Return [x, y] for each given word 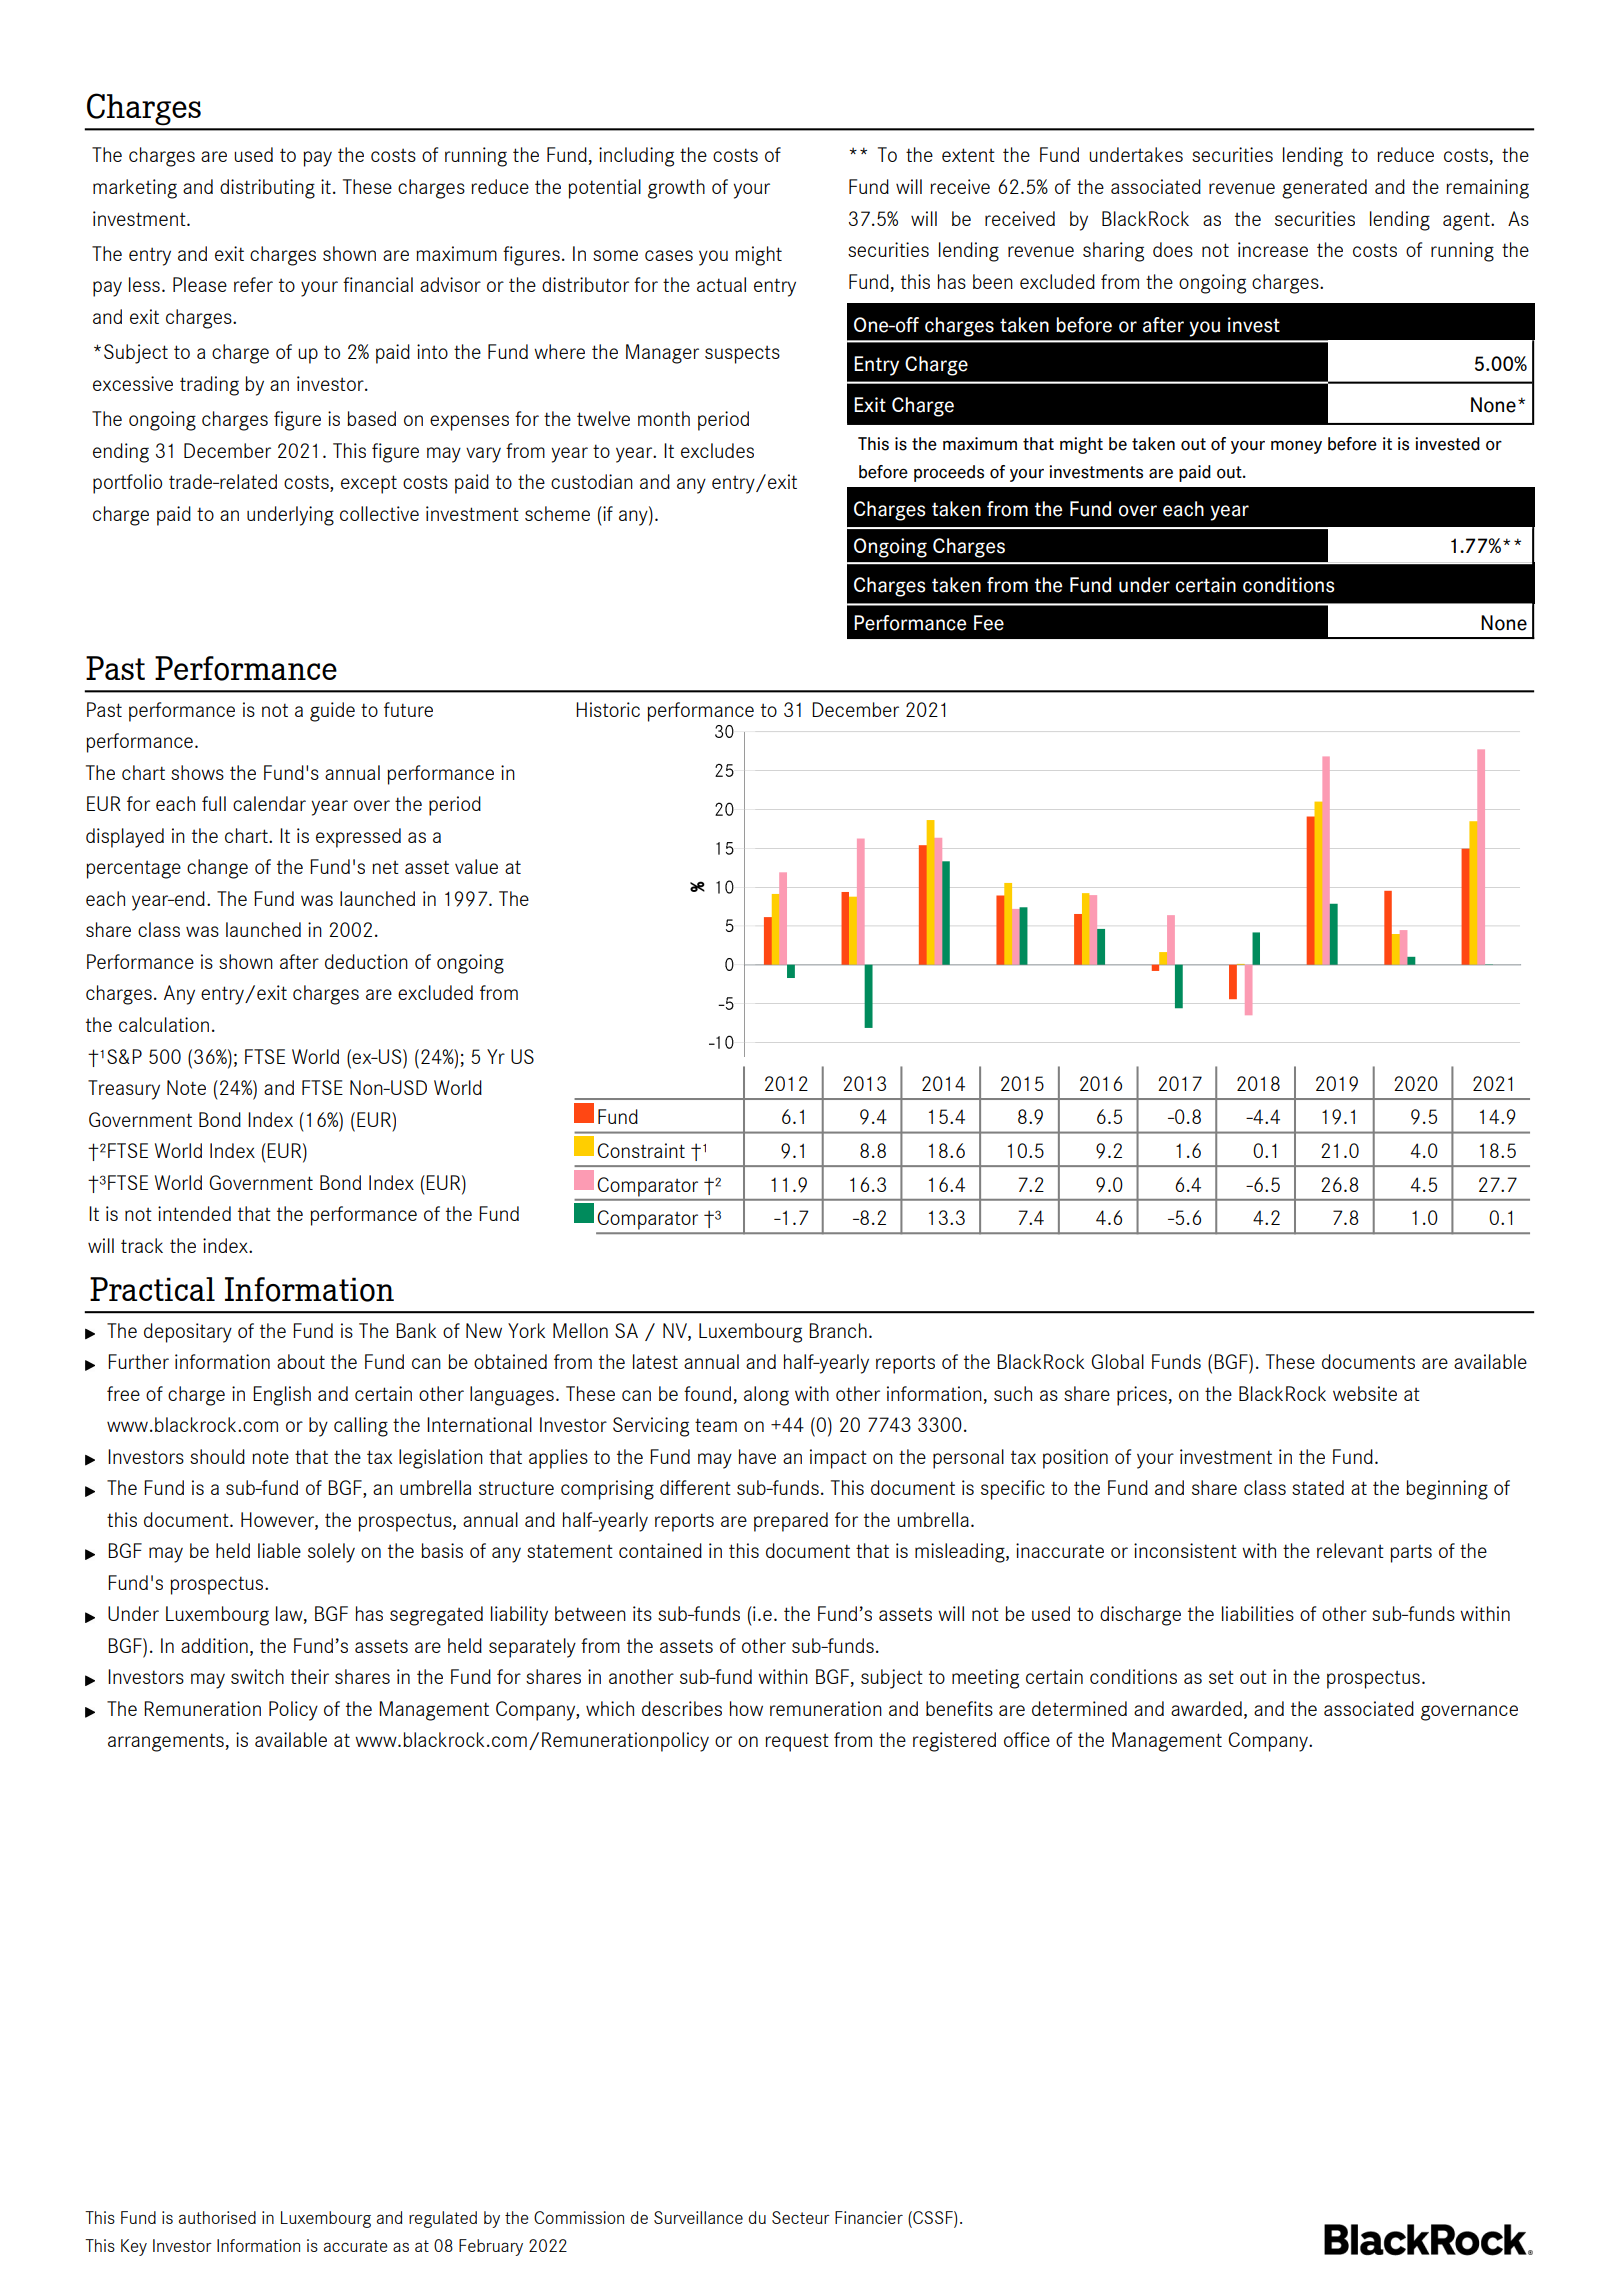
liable [279, 1550]
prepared [791, 1522]
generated [1324, 189]
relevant [1350, 1550]
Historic [608, 709]
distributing [267, 189]
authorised [217, 2217]
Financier [869, 2217]
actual [721, 284]
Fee [989, 623]
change [217, 869]
